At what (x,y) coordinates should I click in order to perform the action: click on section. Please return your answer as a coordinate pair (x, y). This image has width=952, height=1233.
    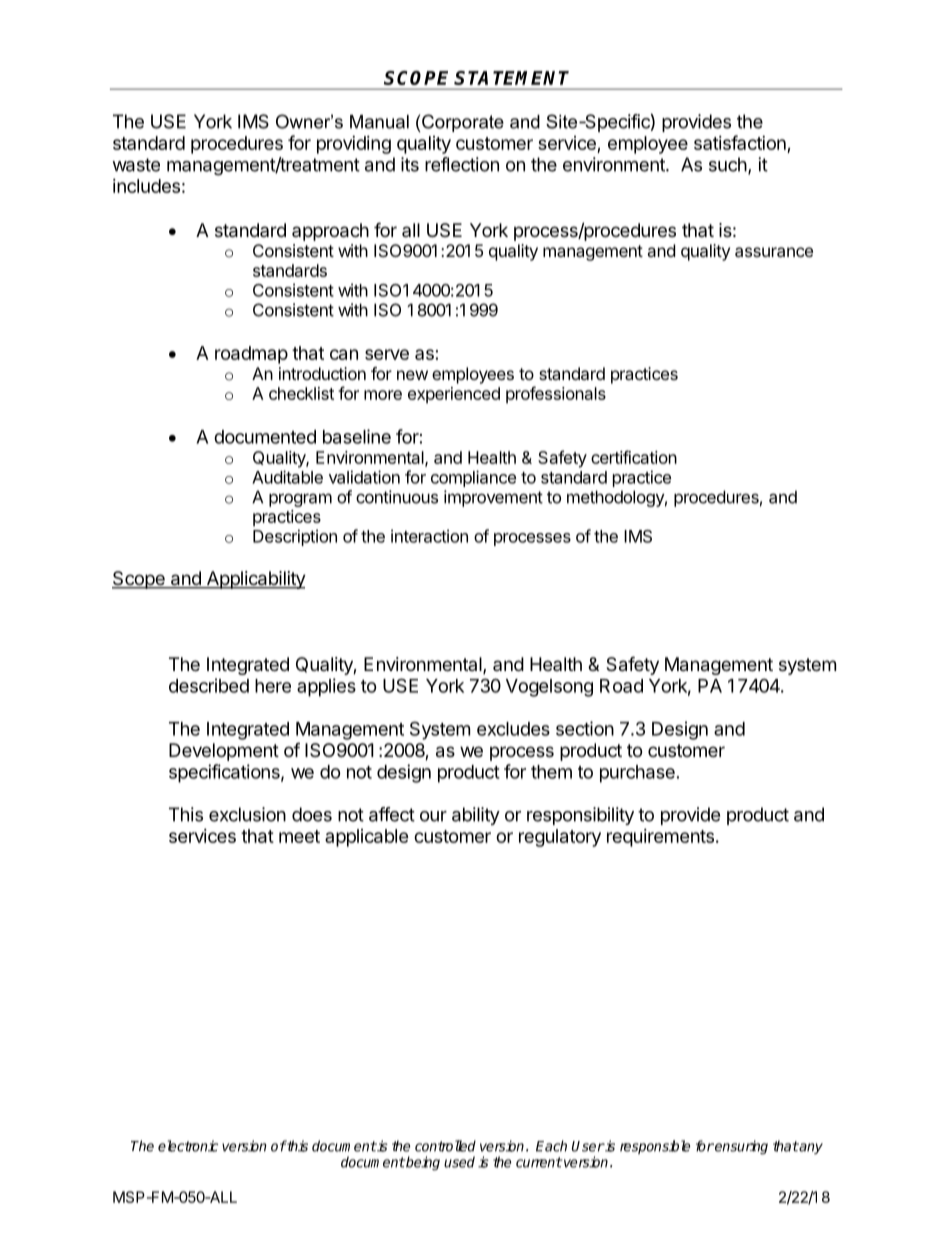
    Looking at the image, I should click on (585, 728).
